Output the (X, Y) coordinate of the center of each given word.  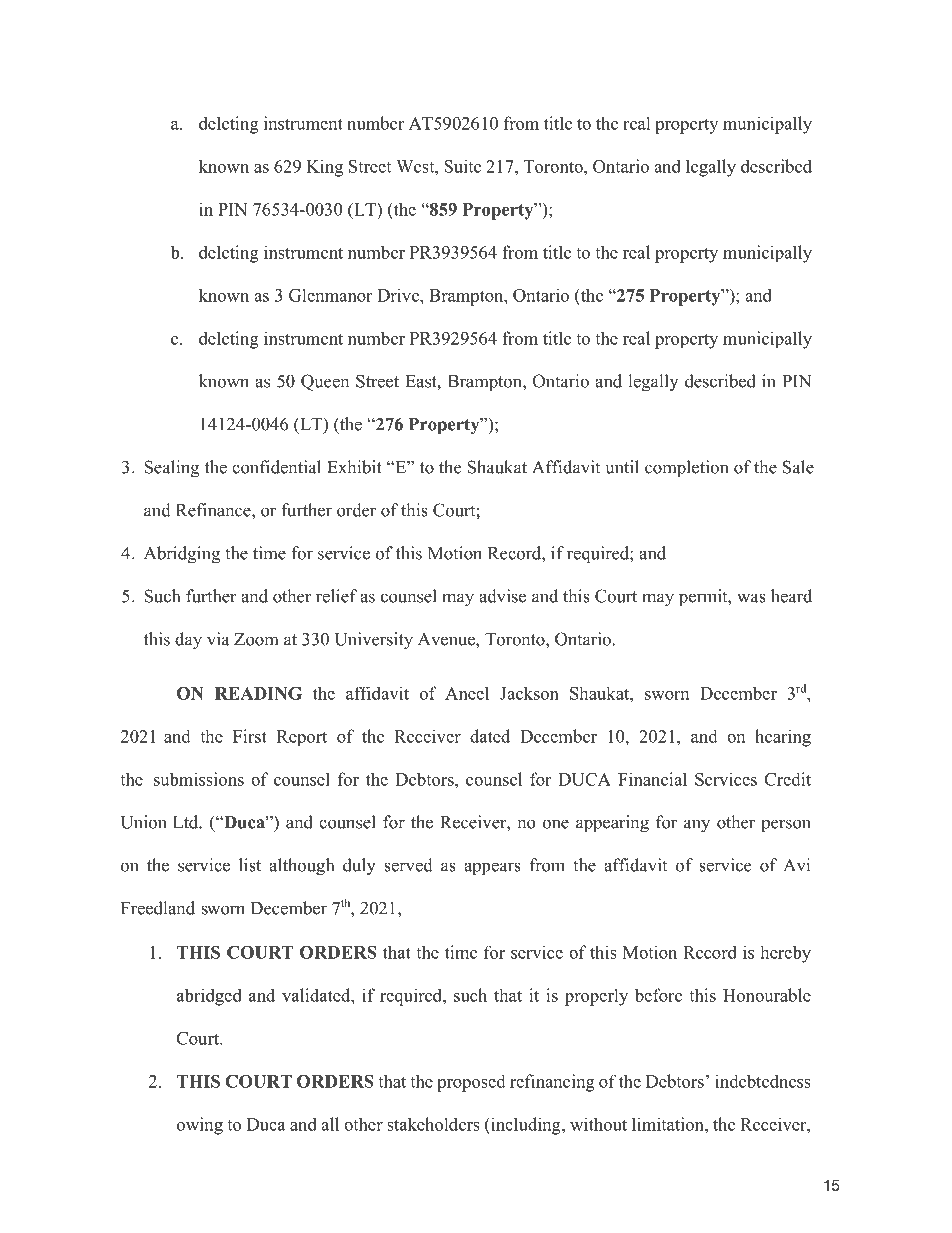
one (556, 824)
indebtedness (763, 1081)
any (697, 826)
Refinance (214, 510)
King (325, 168)
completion (686, 468)
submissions (199, 779)
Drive (399, 295)
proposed (471, 1083)
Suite (462, 166)
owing (200, 1126)
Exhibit (354, 467)
